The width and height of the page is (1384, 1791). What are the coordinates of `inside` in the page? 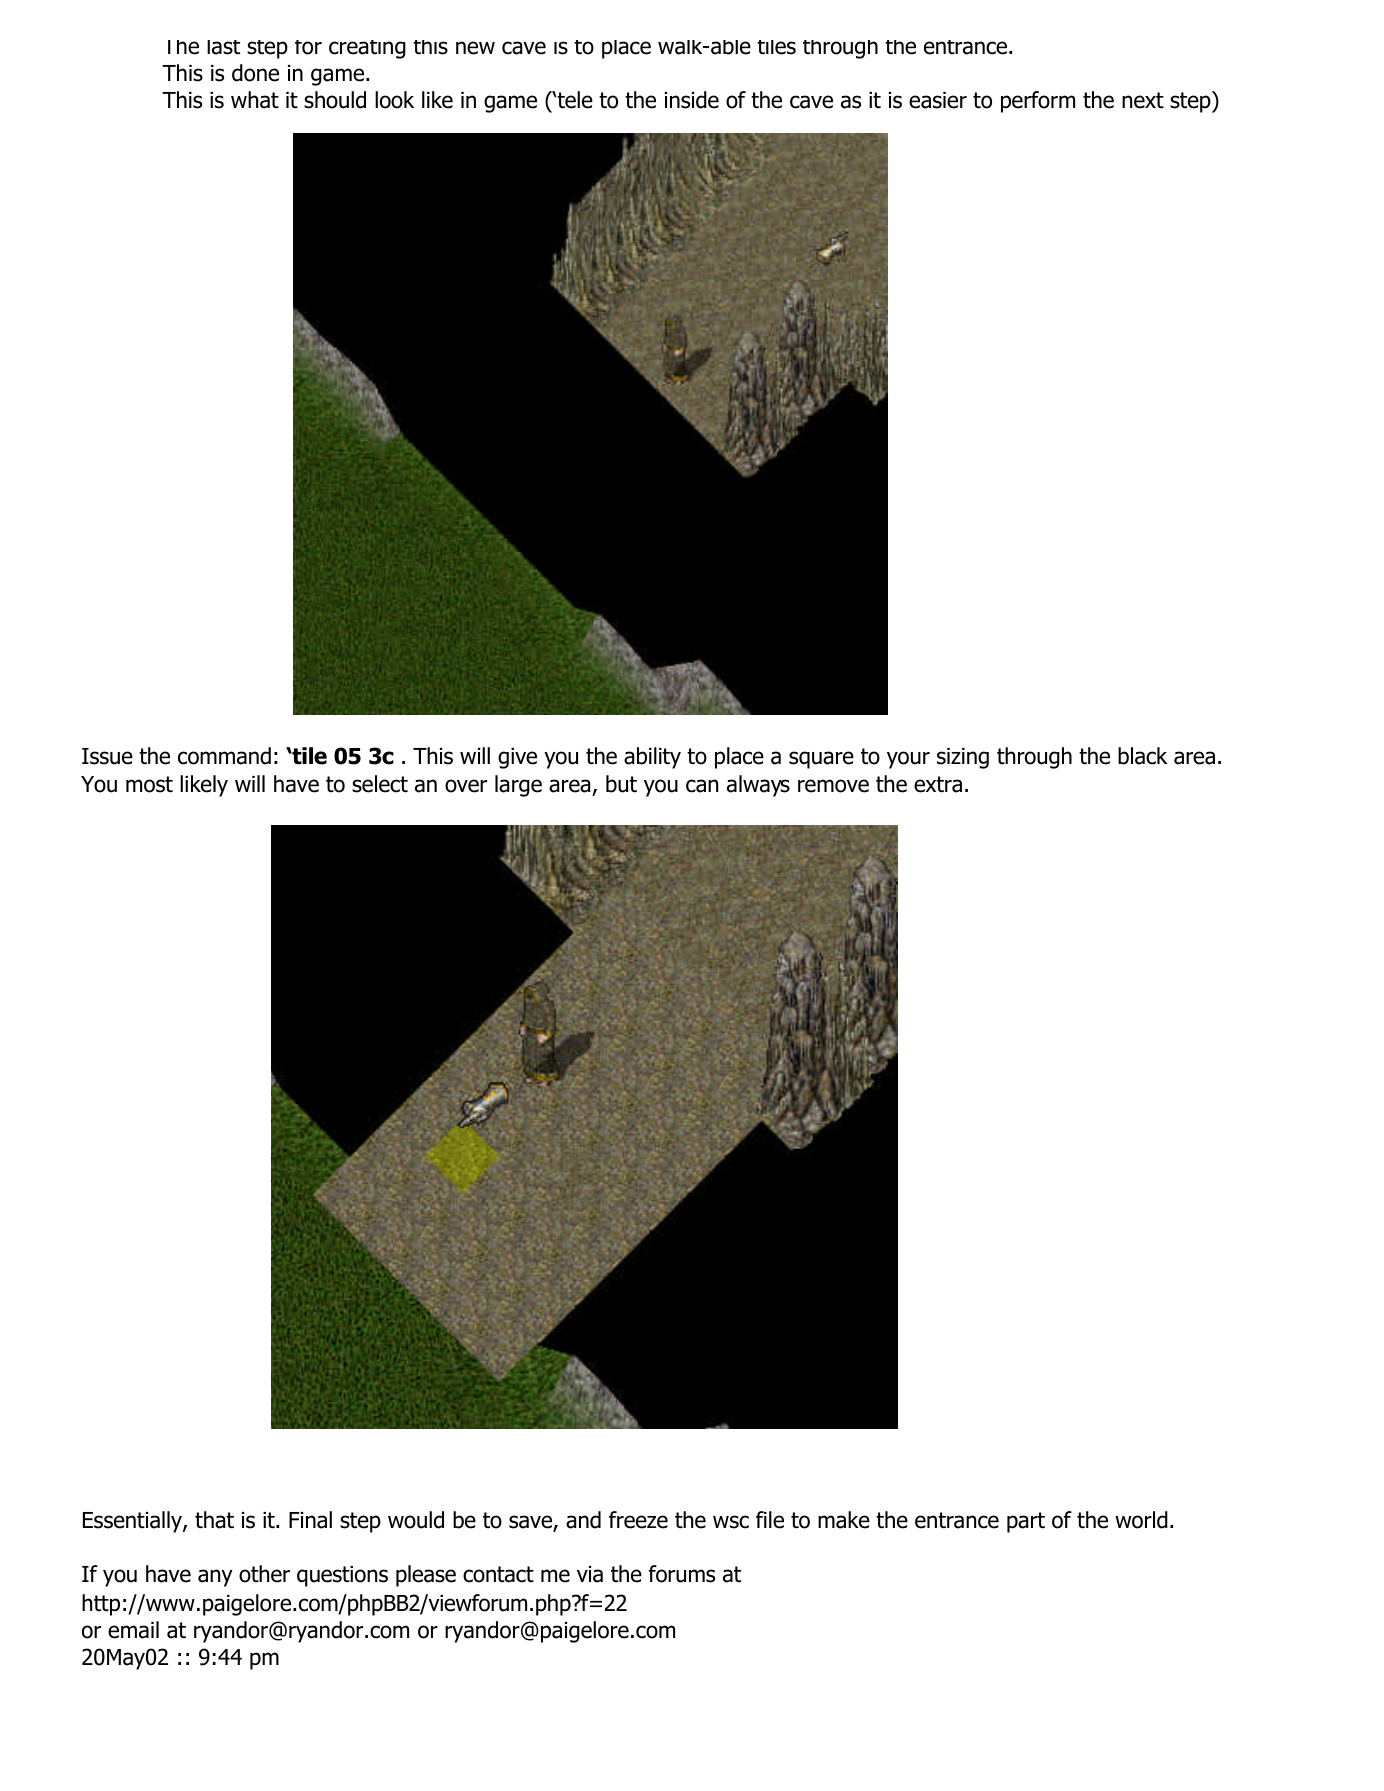 It's located at (692, 100).
